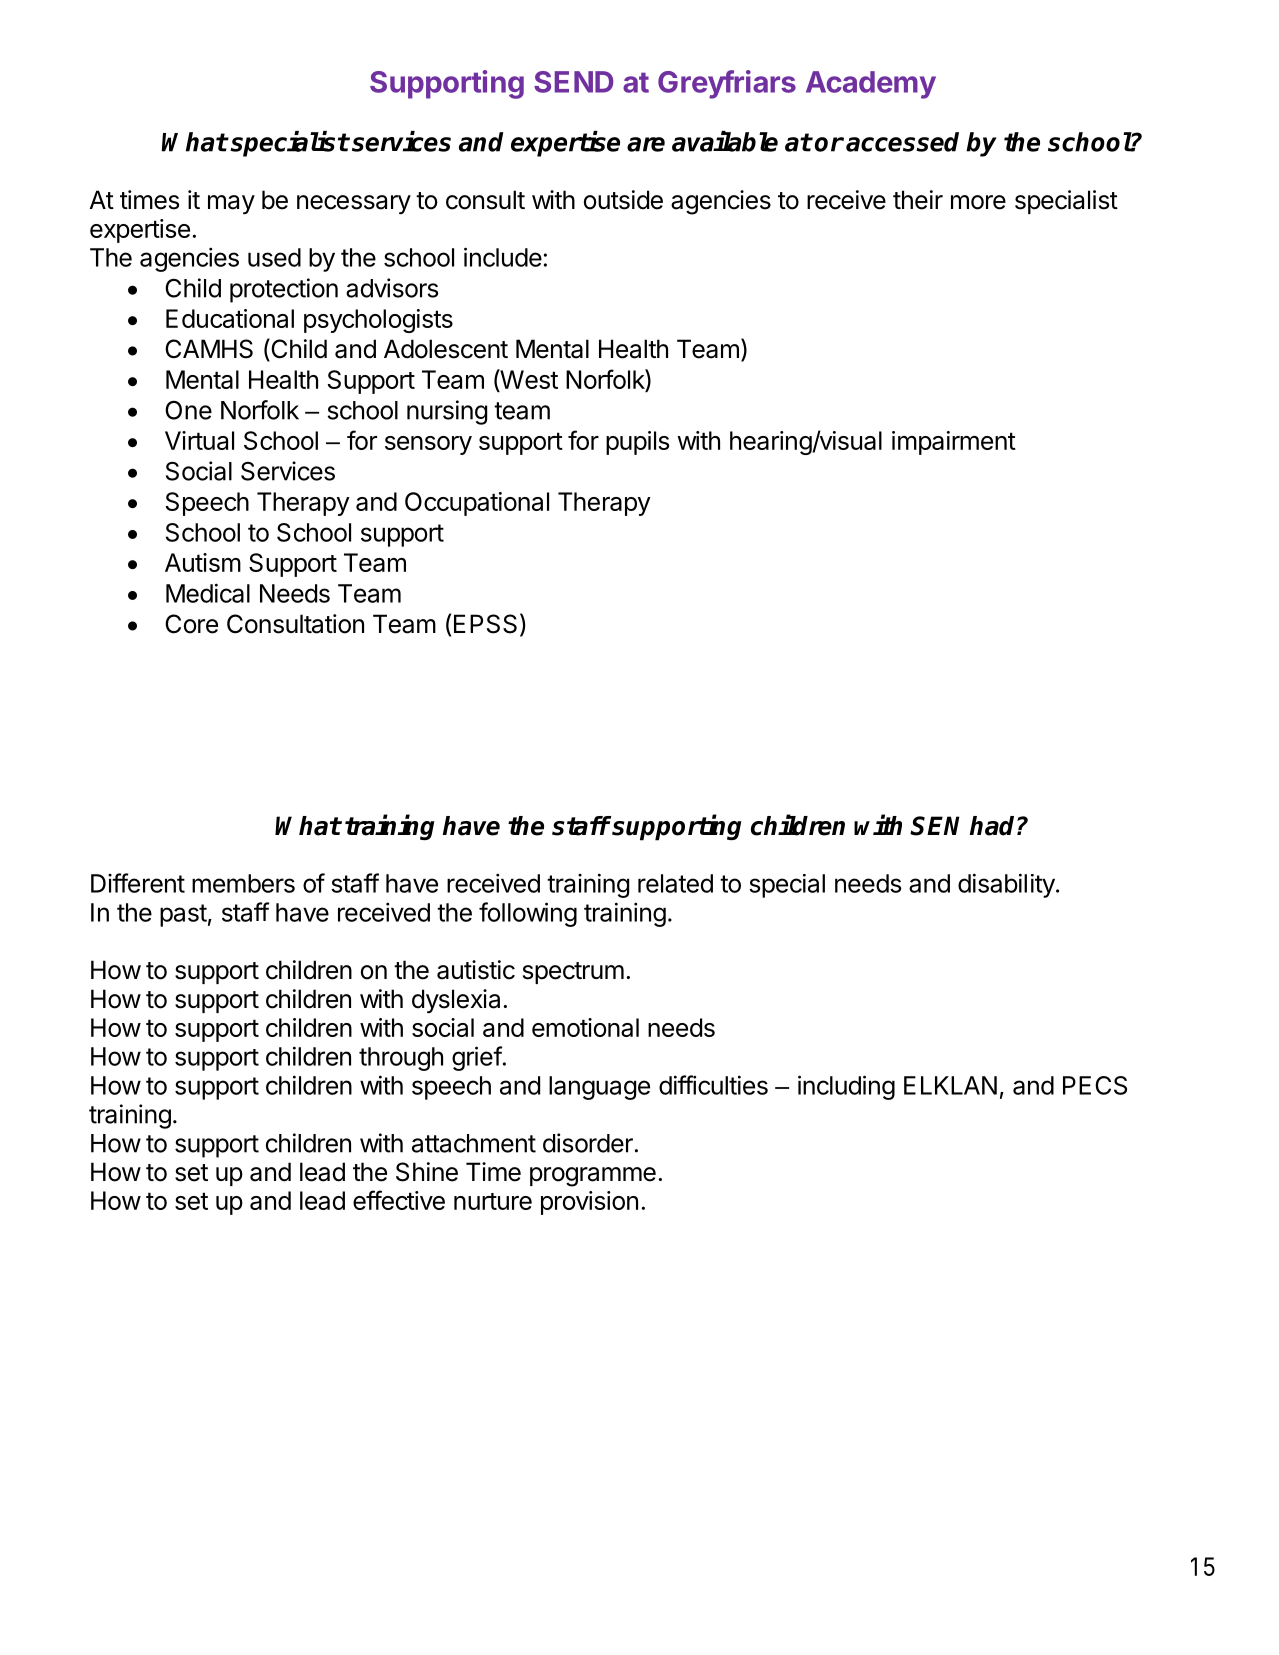 Image resolution: width=1279 pixels, height=1655 pixels. I want to click on are, so click(646, 144).
